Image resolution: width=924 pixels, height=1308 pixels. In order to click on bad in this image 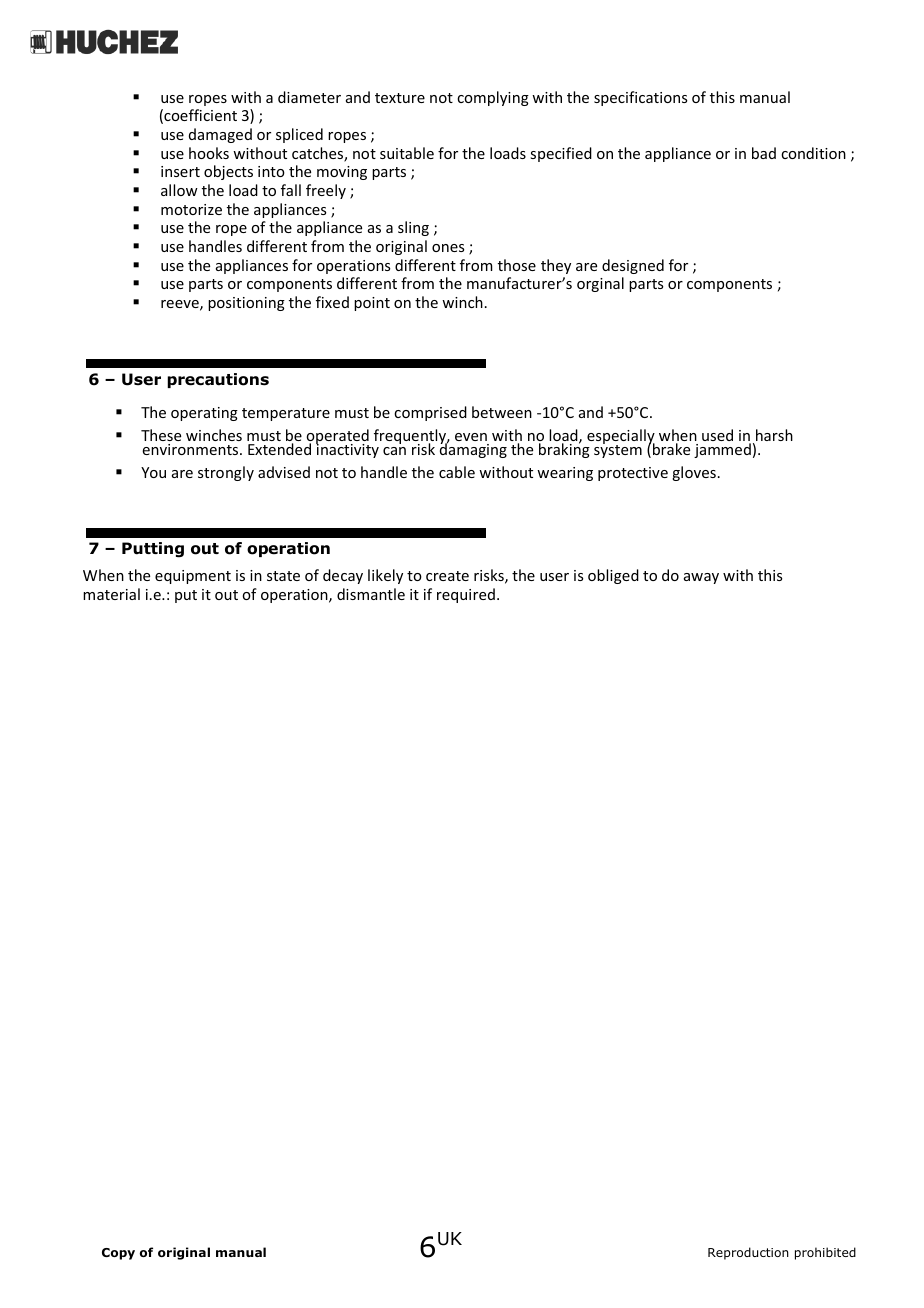, I will do `click(764, 153)`.
